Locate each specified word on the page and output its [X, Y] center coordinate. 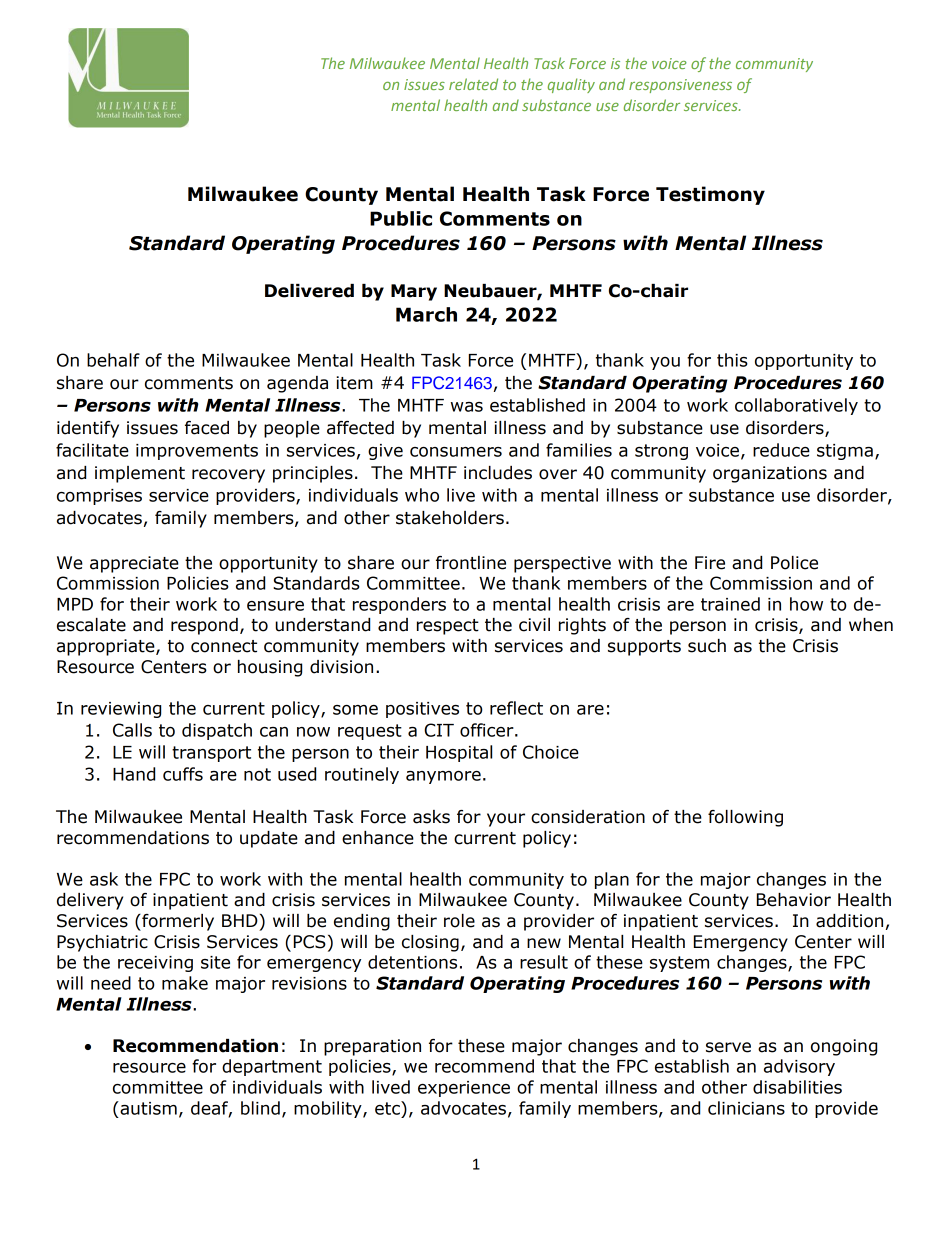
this [732, 360]
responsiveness [680, 86]
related [473, 84]
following [745, 818]
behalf [113, 360]
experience [464, 1089]
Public [401, 218]
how [806, 604]
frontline [471, 563]
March [426, 314]
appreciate [134, 564]
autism [147, 1108]
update [269, 839]
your [506, 820]
